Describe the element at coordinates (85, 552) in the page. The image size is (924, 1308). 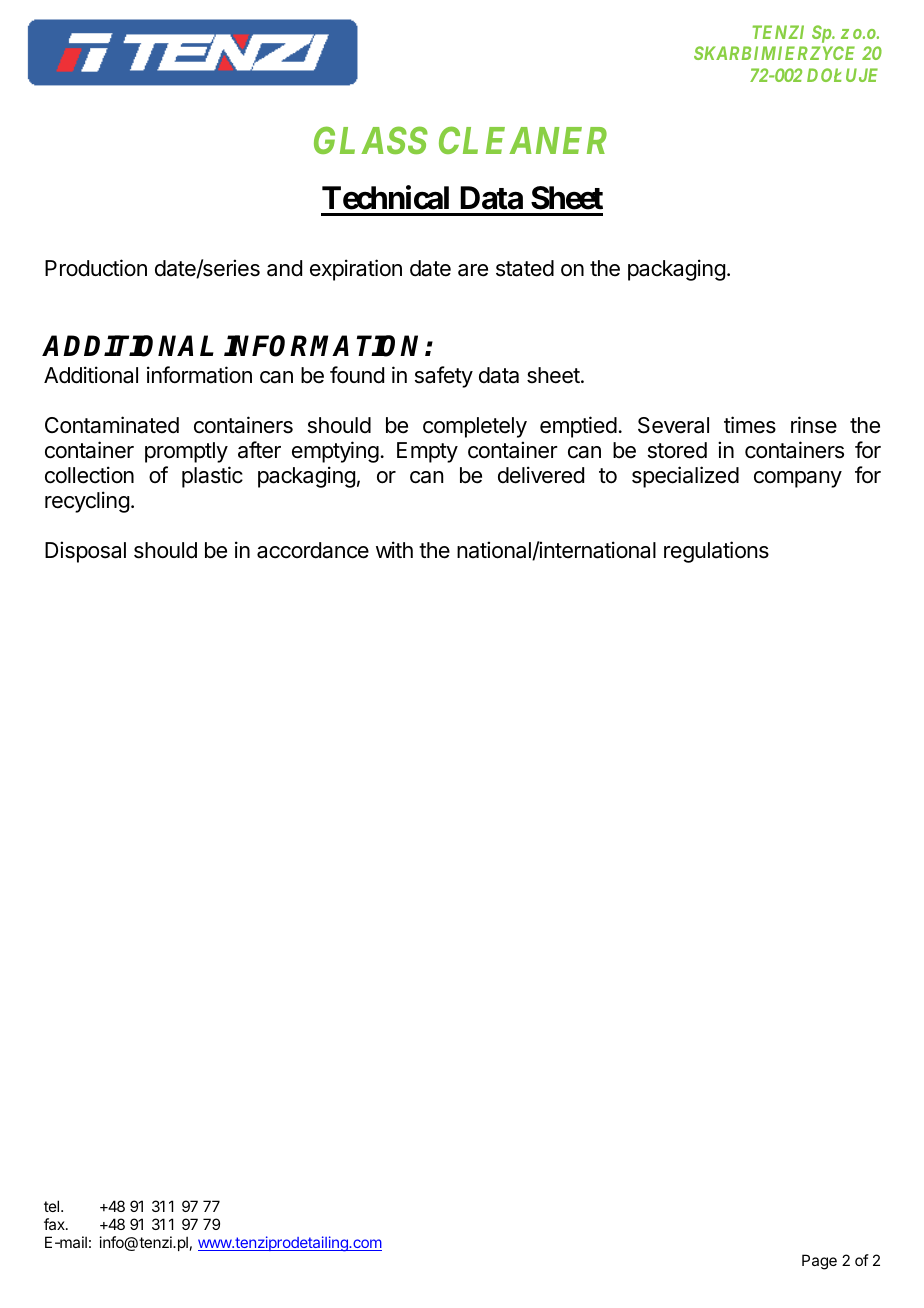
I see `Disposal` at that location.
